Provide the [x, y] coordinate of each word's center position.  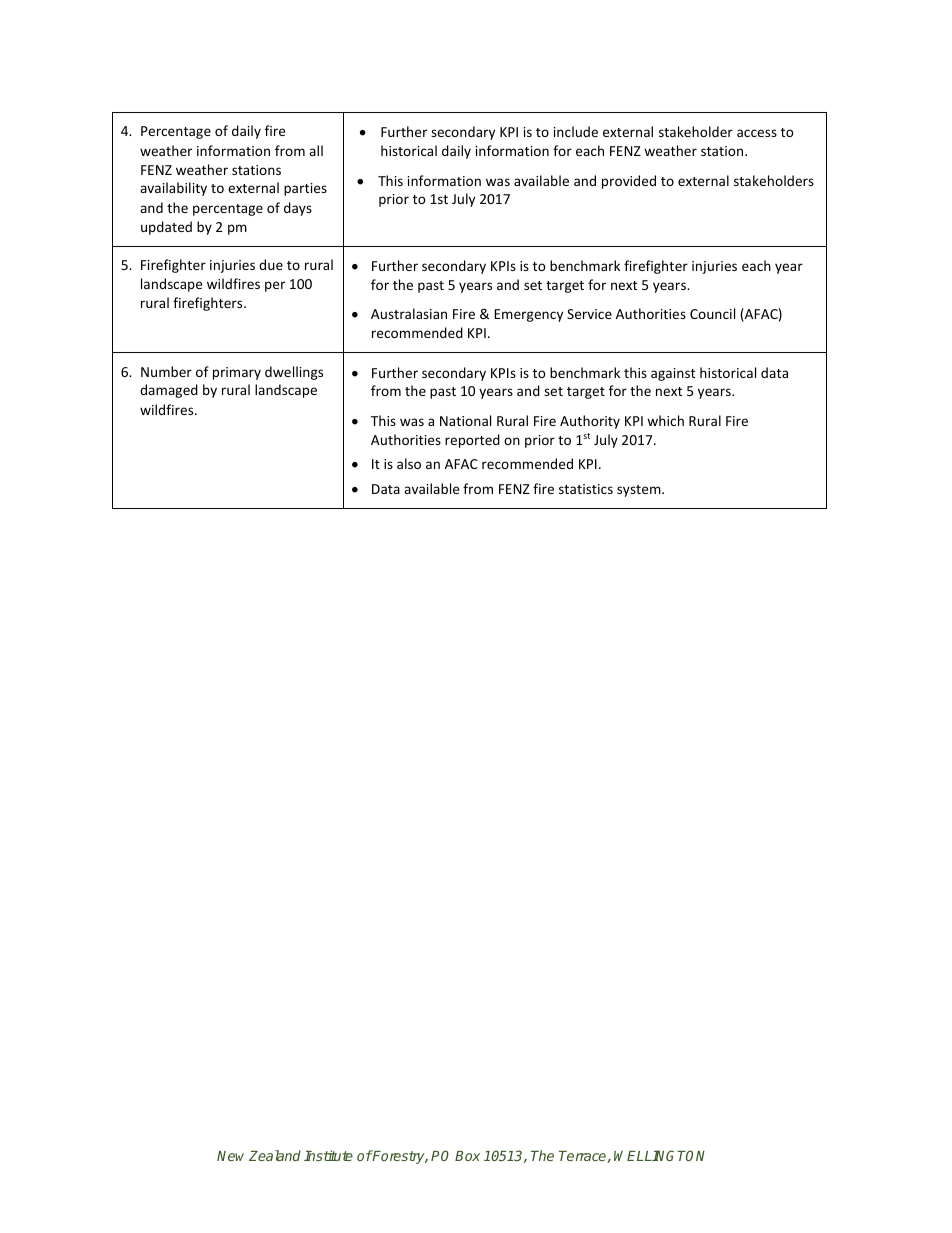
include [576, 131]
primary [237, 373]
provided [629, 182]
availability [173, 189]
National [465, 420]
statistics [586, 489]
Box [467, 1156]
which [665, 420]
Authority [590, 422]
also [409, 463]
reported [472, 441]
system [640, 491]
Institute [328, 1155]
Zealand [275, 1155]
